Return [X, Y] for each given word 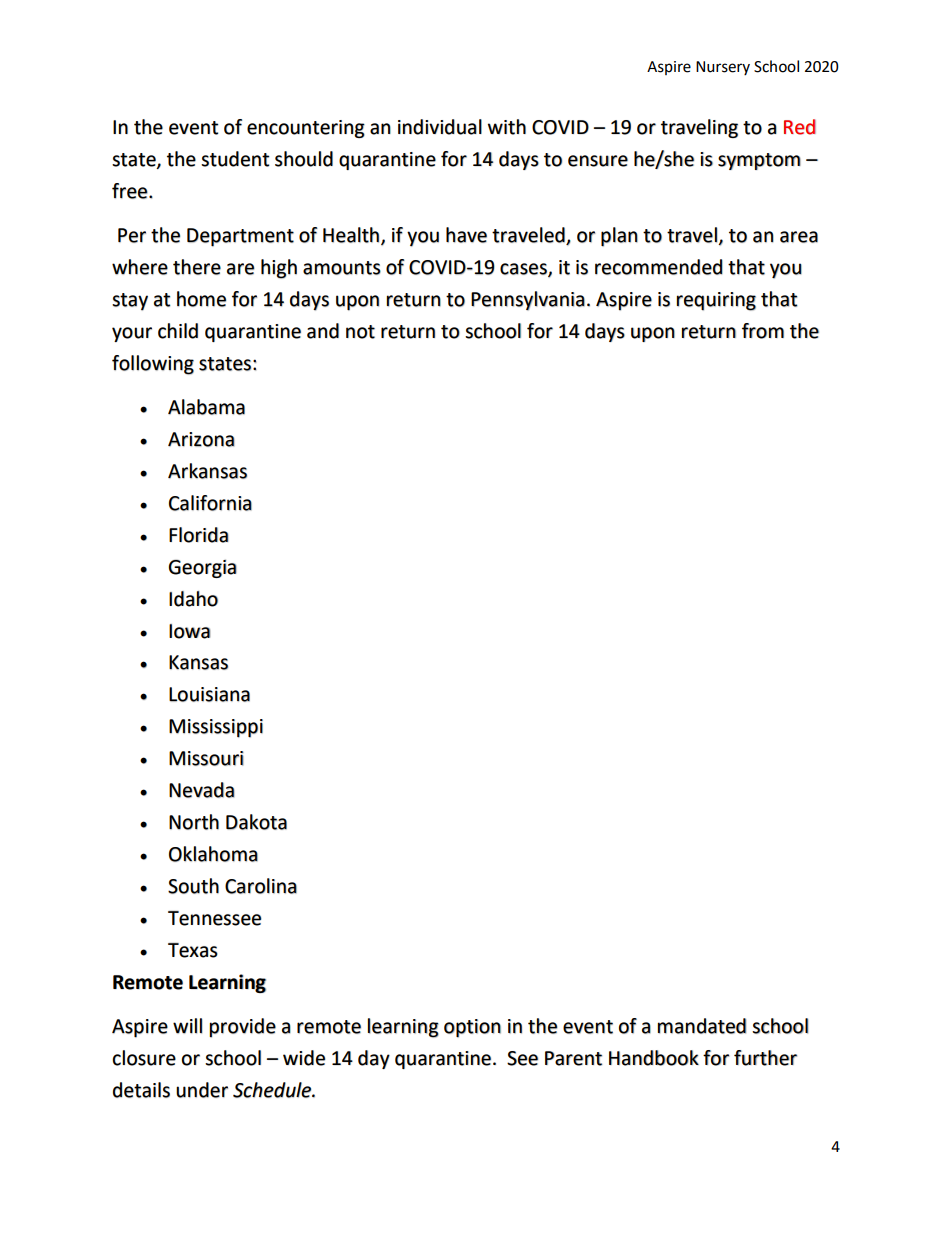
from [763, 331]
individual [440, 127]
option [472, 1028]
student [235, 159]
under [202, 1090]
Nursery [723, 68]
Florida [199, 535]
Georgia [203, 569]
